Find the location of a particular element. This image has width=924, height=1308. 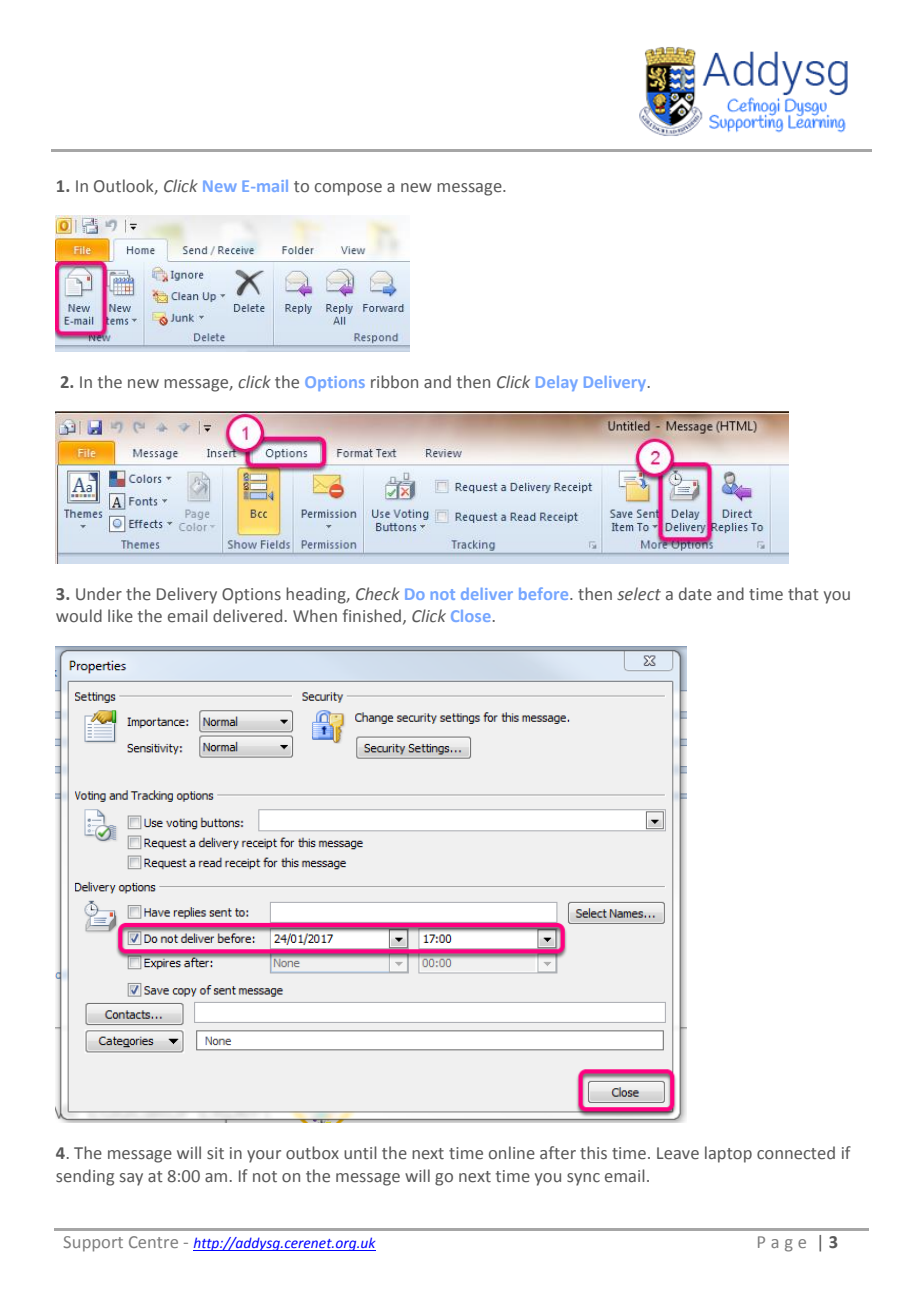

Centre is located at coordinates (153, 1242).
